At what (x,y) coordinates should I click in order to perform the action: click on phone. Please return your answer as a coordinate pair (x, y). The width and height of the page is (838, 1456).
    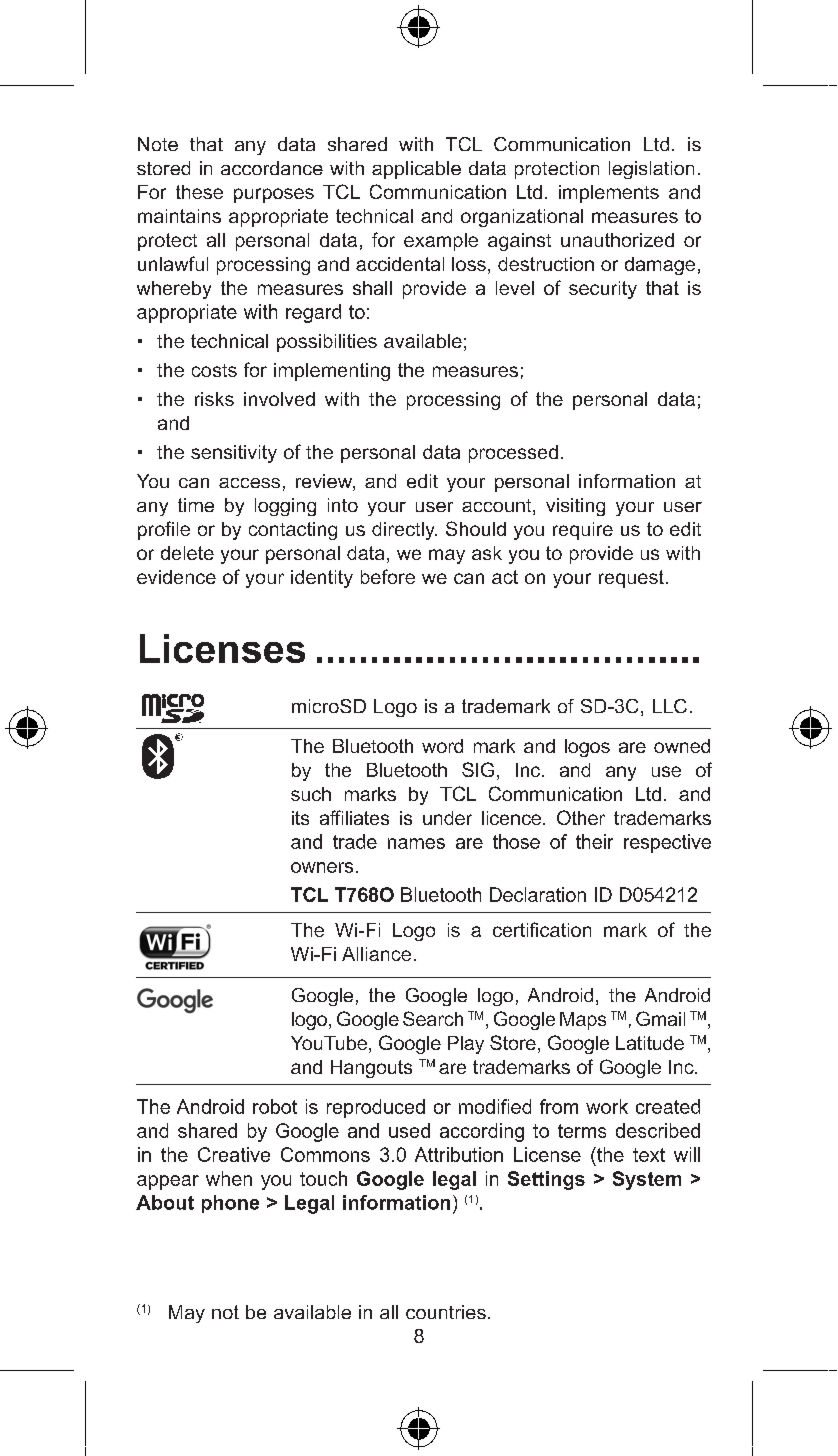
    Looking at the image, I should click on (230, 1204).
